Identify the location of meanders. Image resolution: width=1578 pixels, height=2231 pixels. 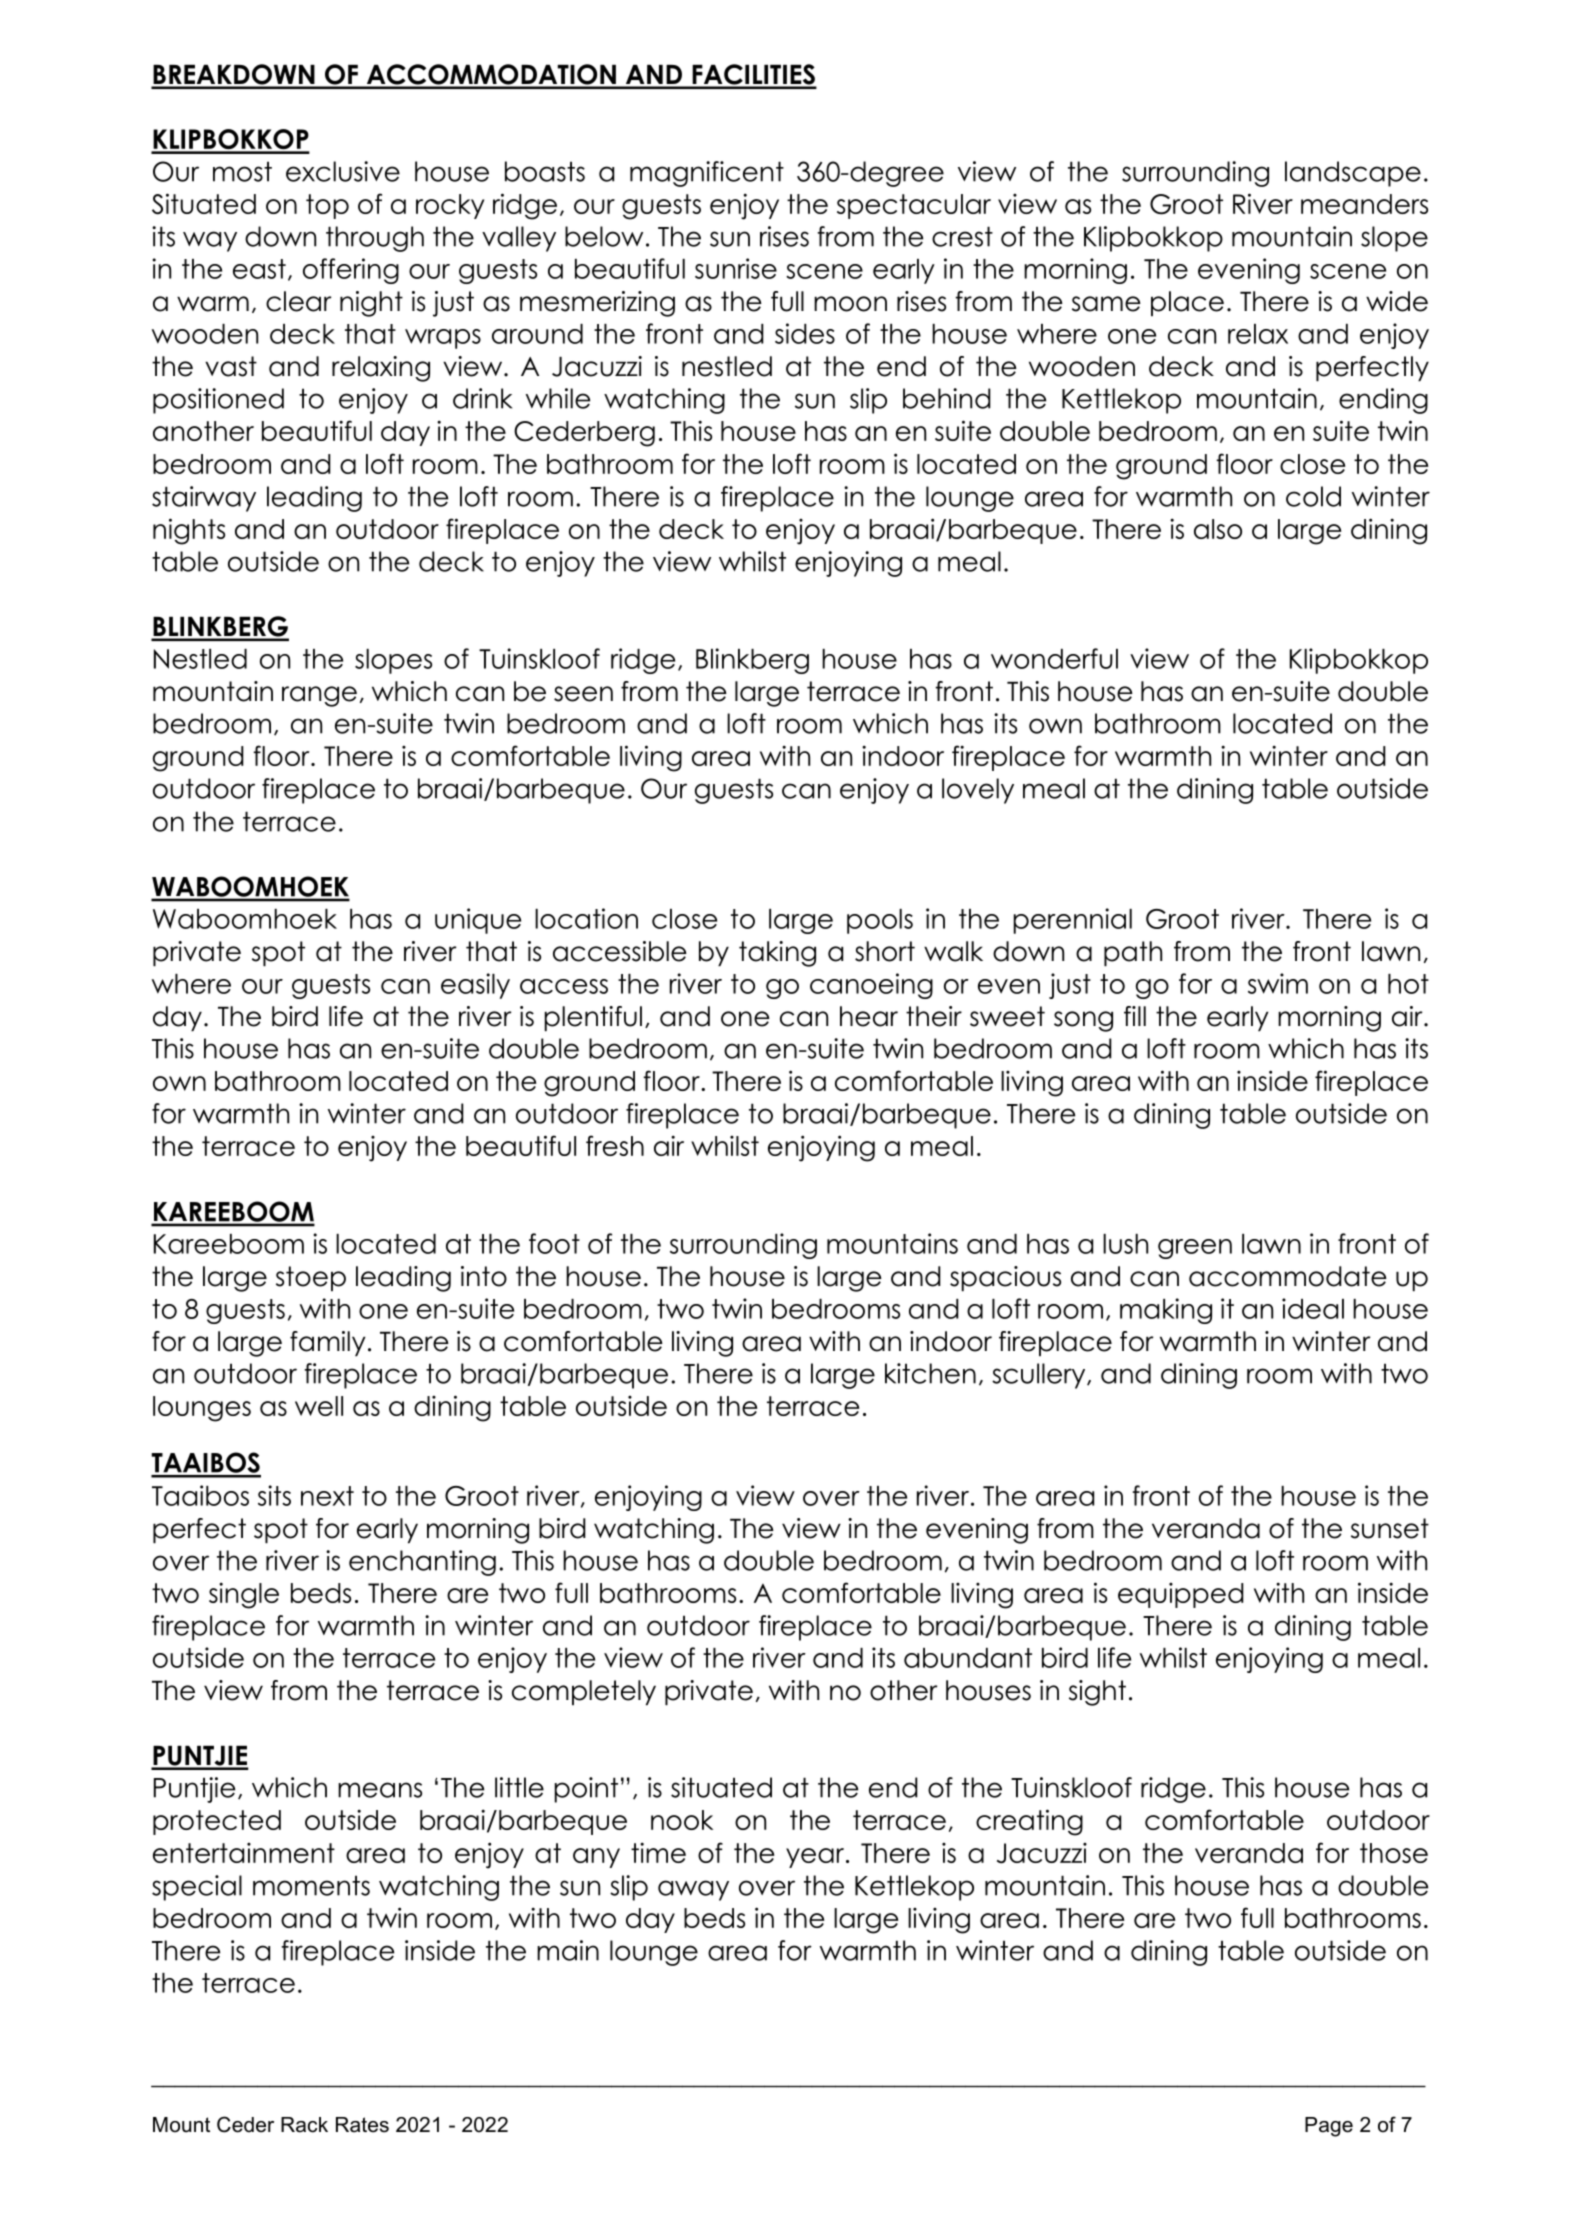
(1364, 204).
